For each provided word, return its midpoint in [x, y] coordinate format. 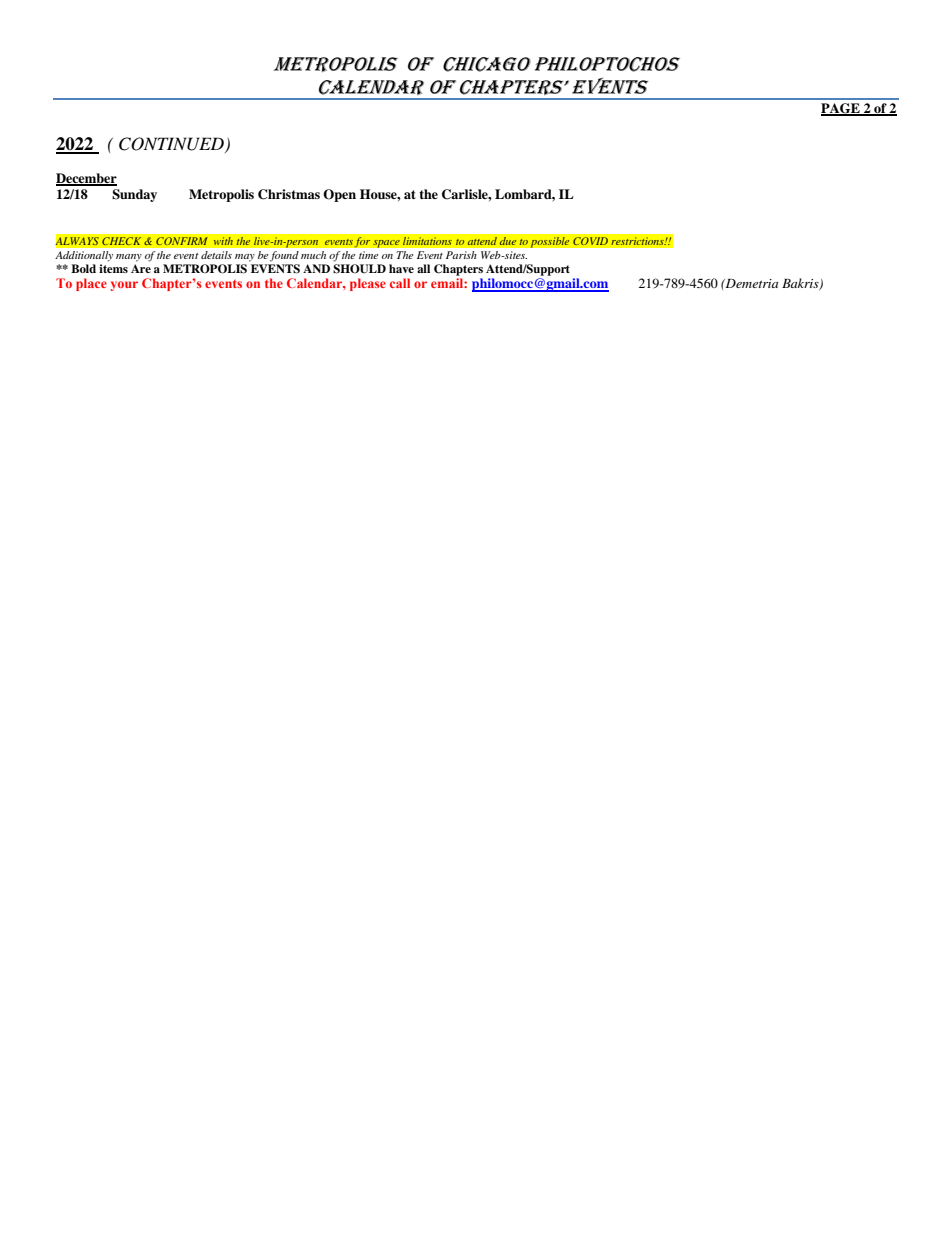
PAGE [841, 109]
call [400, 283]
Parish [461, 255]
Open [339, 195]
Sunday [134, 195]
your [124, 286]
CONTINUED [172, 145]
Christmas [289, 194]
